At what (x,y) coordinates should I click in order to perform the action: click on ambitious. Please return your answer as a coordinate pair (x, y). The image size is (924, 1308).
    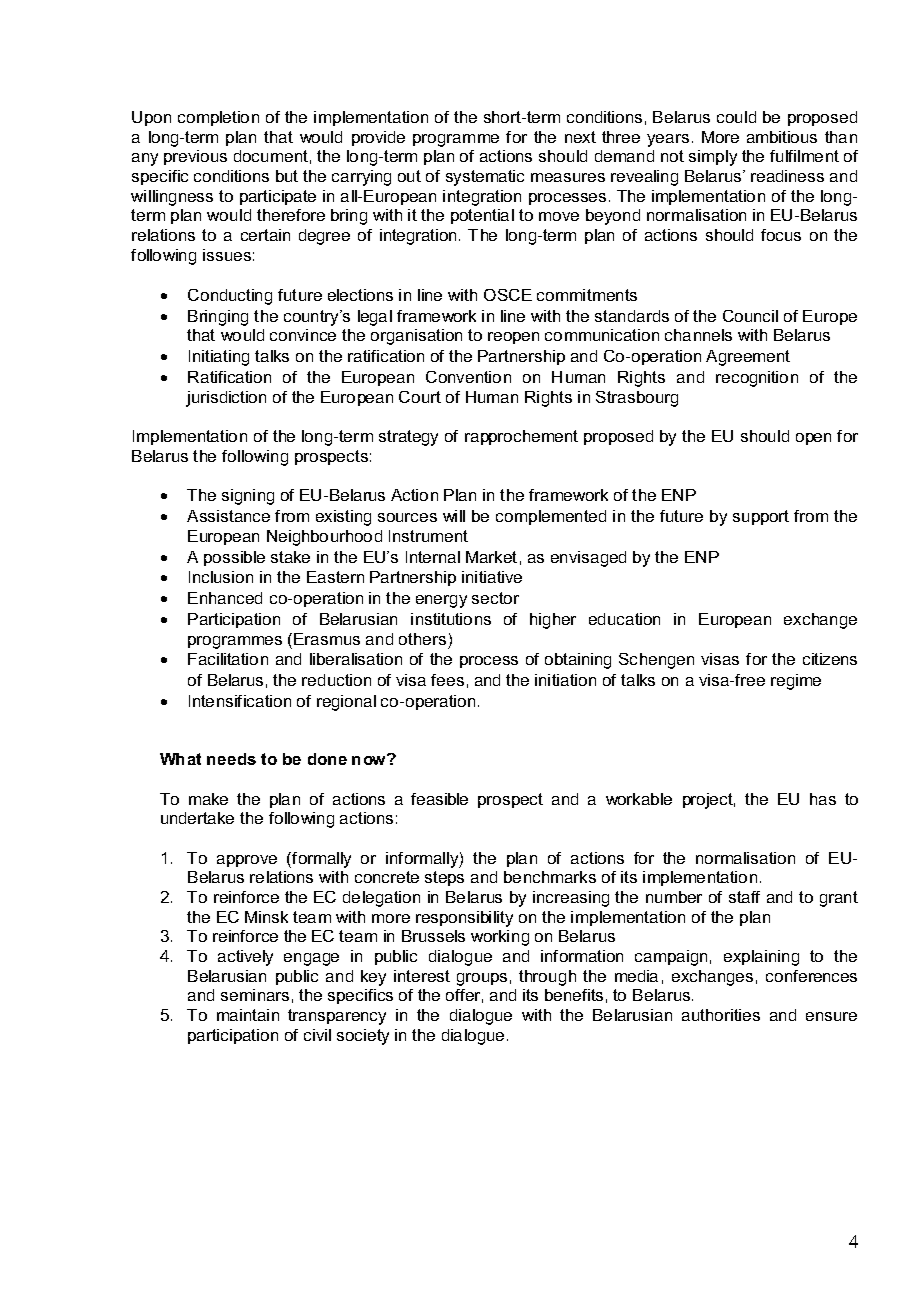
    Looking at the image, I should click on (782, 137).
